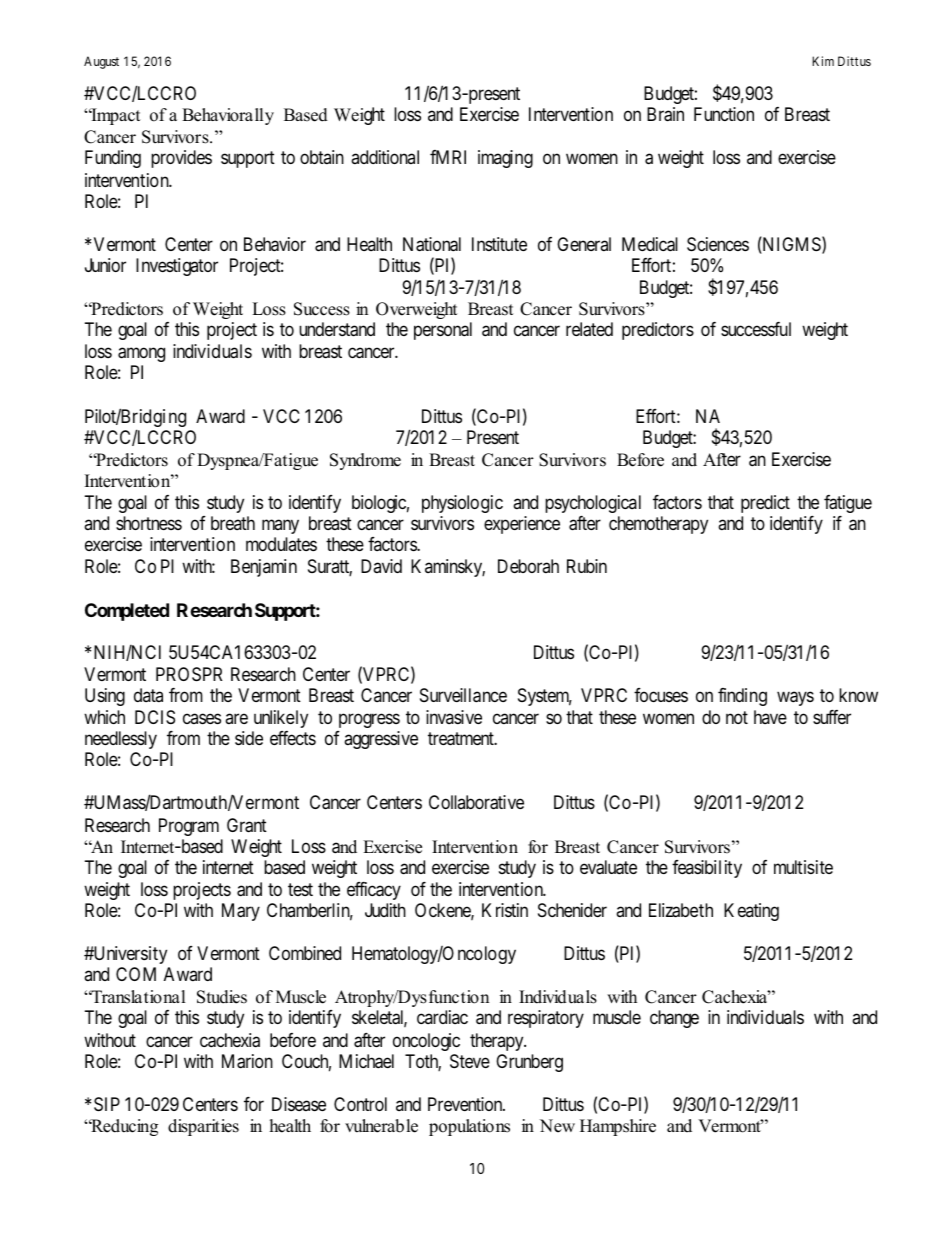 This screenshot has height=1233, width=952. What do you see at coordinates (593, 504) in the screenshot?
I see `psychological` at bounding box center [593, 504].
